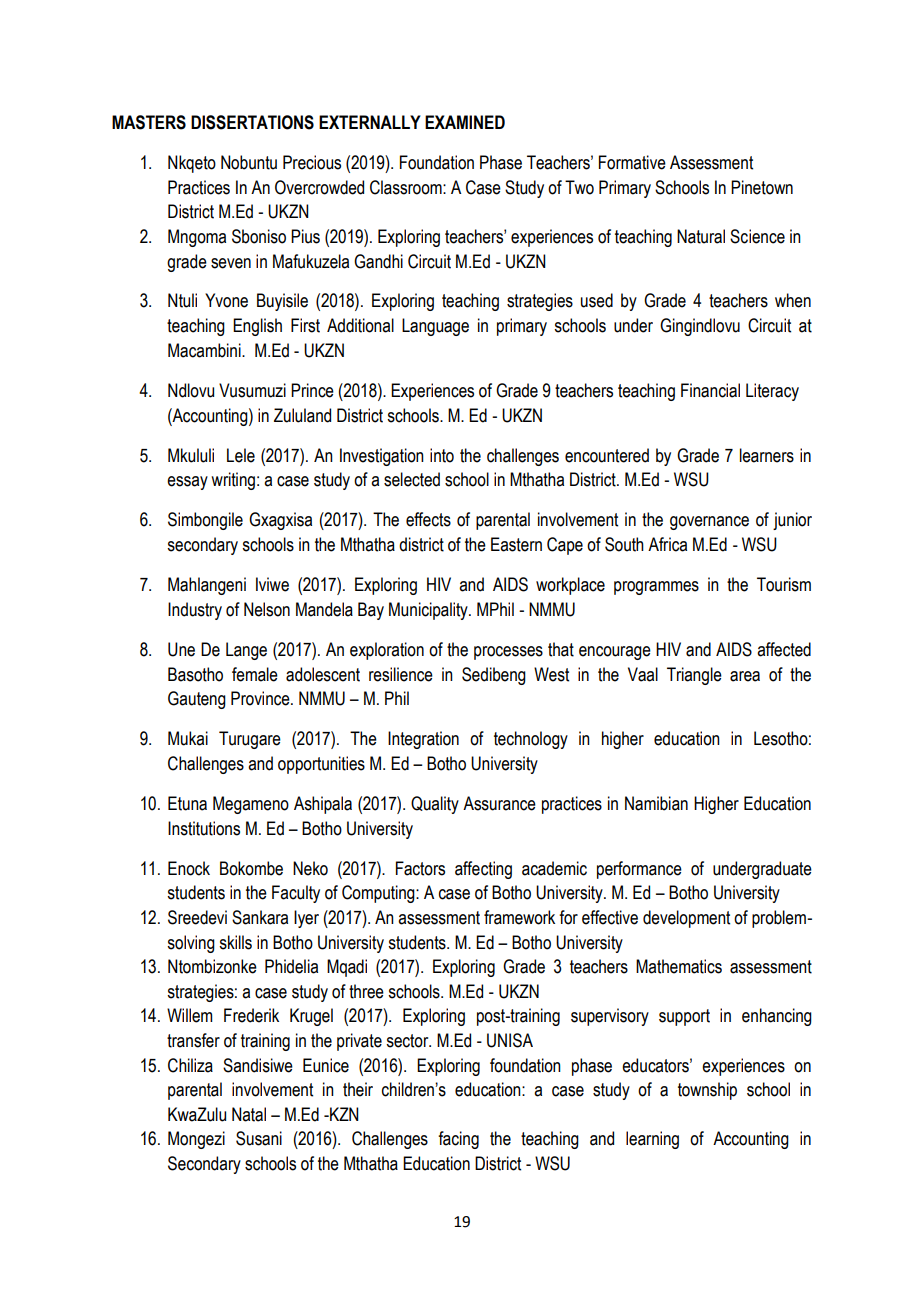 The height and width of the screenshot is (1308, 924). What do you see at coordinates (252, 122) in the screenshot?
I see `DISSERTATIONS` at bounding box center [252, 122].
